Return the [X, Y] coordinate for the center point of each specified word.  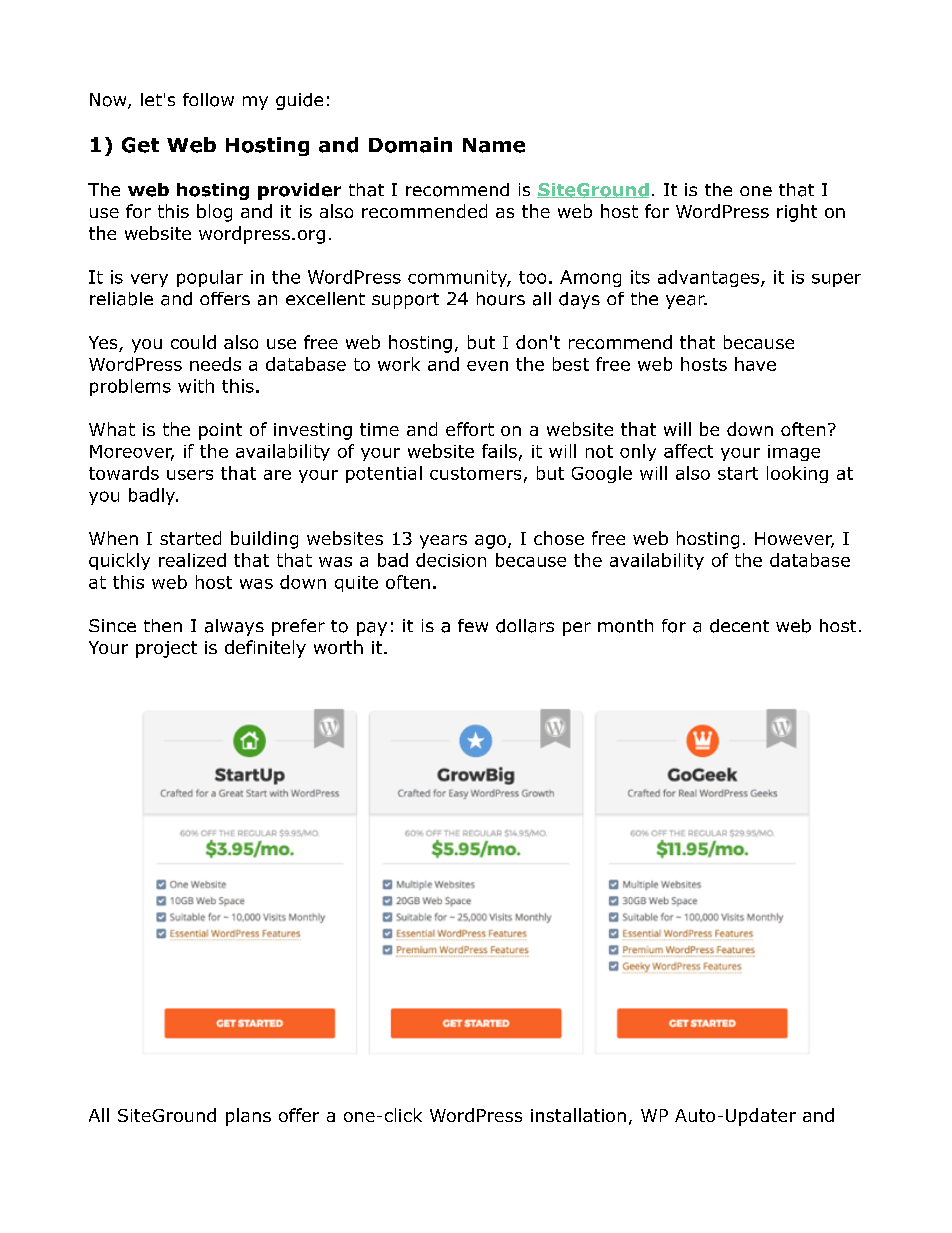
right [797, 213]
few [473, 625]
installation [578, 1115]
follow [208, 100]
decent [739, 626]
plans [248, 1117]
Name [494, 145]
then [163, 625]
